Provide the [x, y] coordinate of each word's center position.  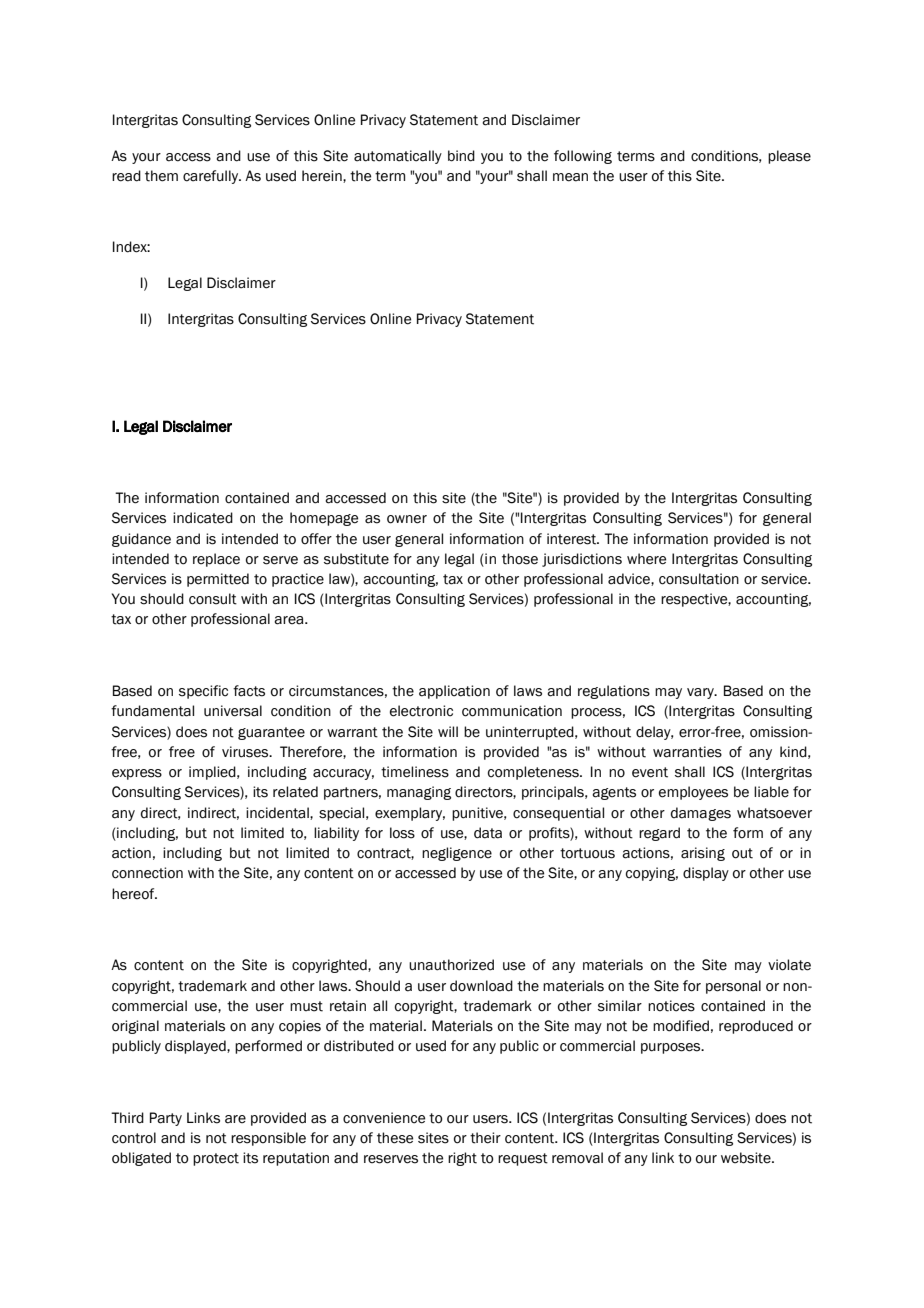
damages [701, 814]
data [488, 833]
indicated [203, 518]
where [646, 559]
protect [216, 1159]
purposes [672, 1048]
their [485, 1138]
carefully [212, 177]
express [137, 774]
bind [461, 156]
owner [407, 519]
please [789, 157]
